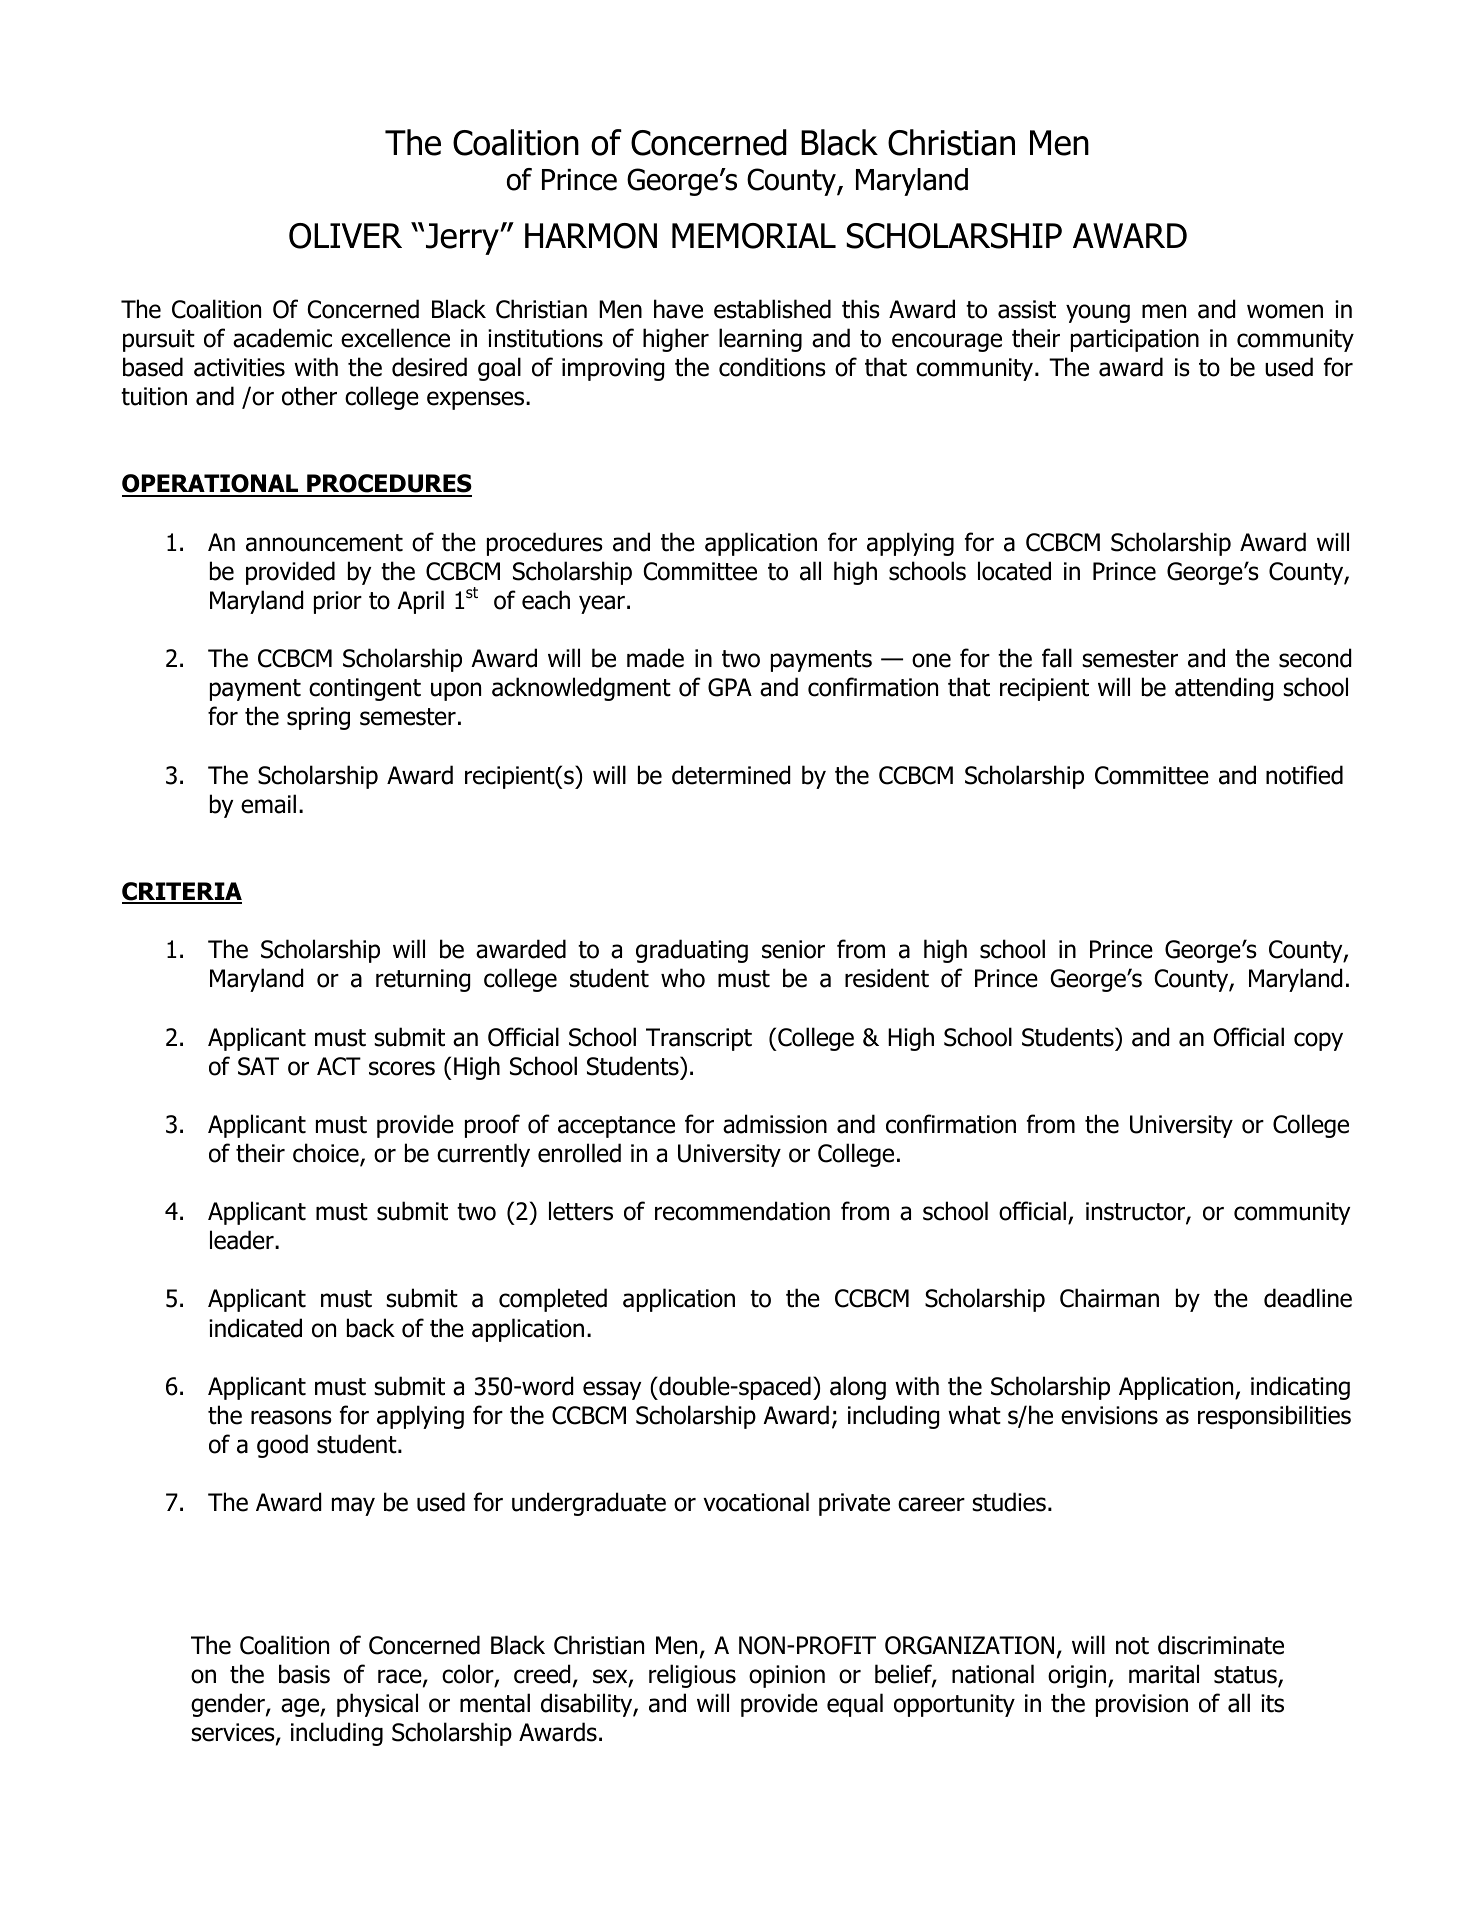 This image has width=1476, height=1910. What do you see at coordinates (1098, 313) in the image?
I see `young` at bounding box center [1098, 313].
